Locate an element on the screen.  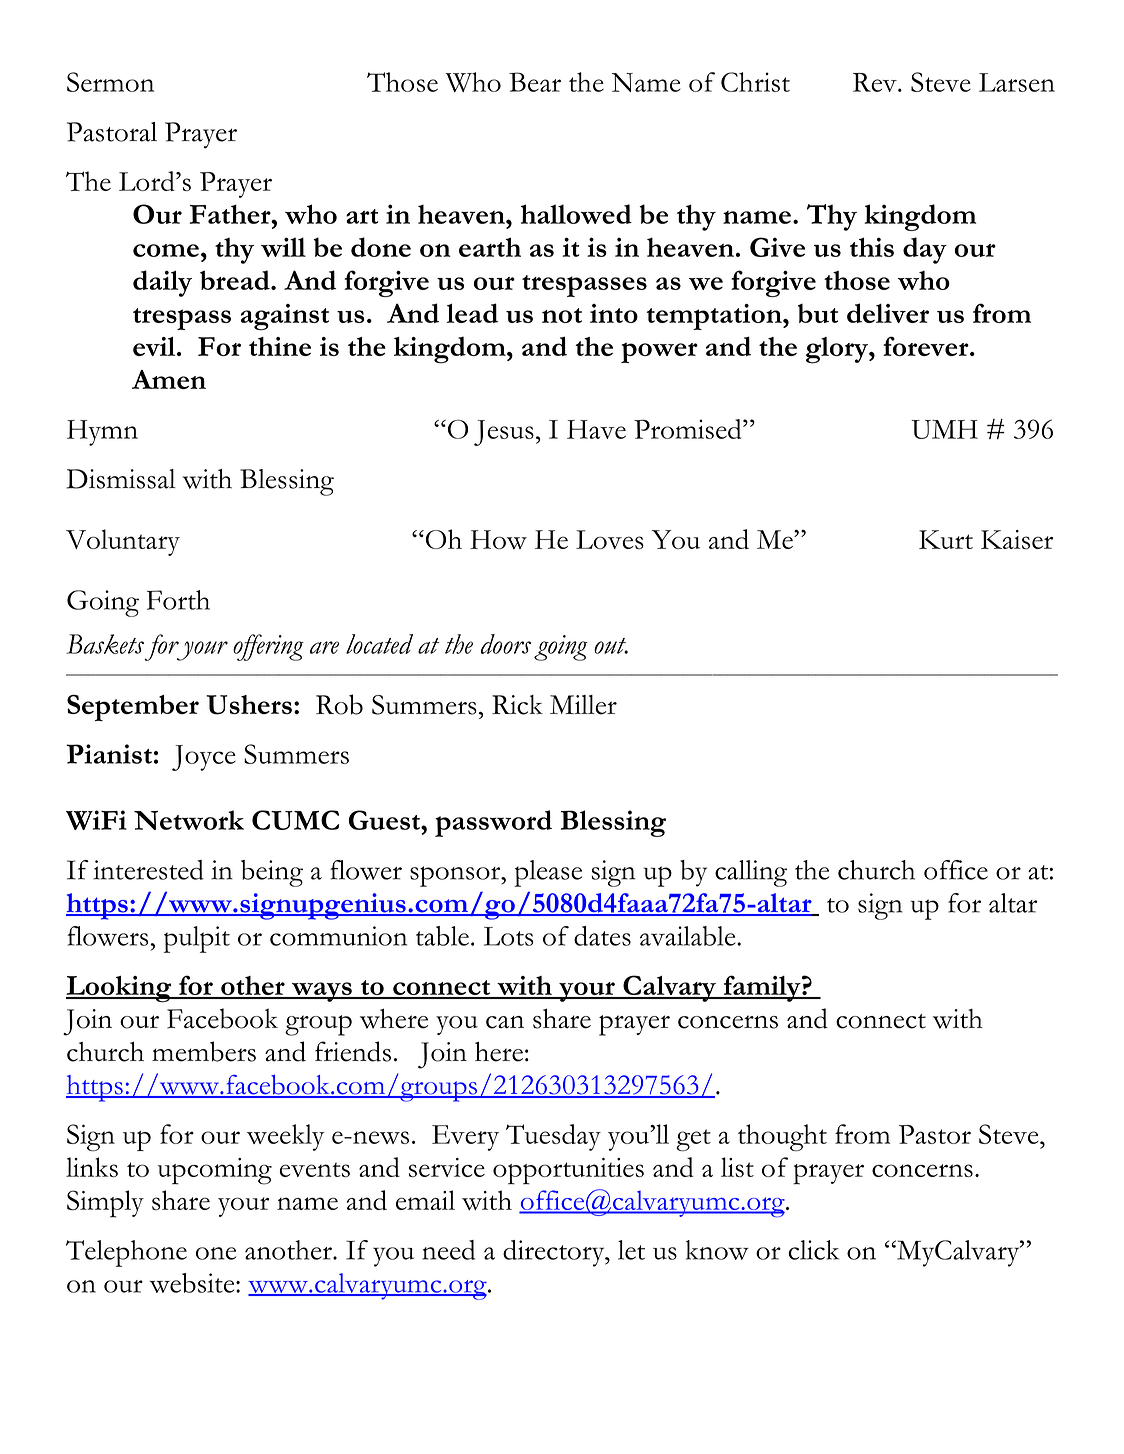
website is located at coordinates (193, 1283).
